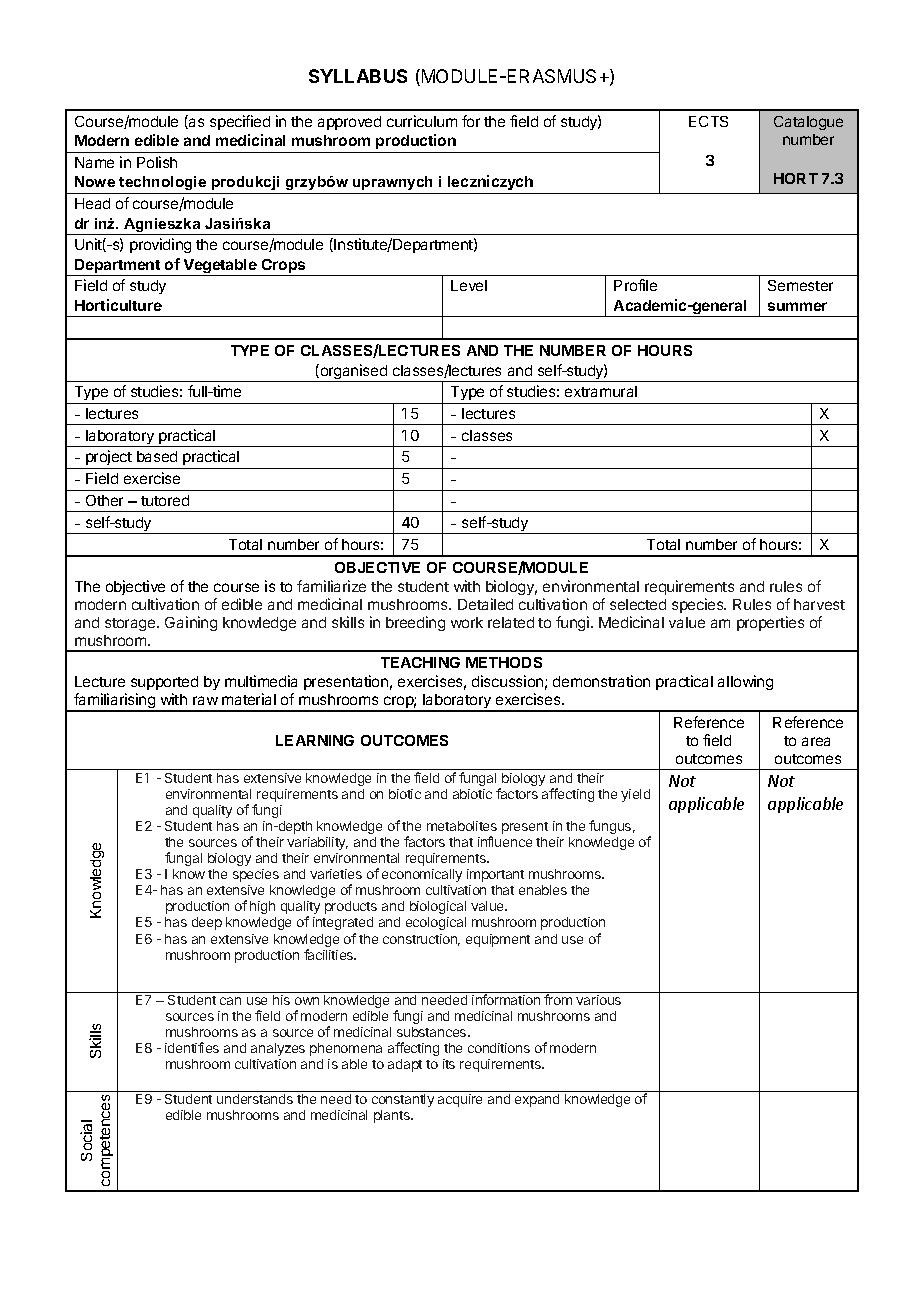 This screenshot has width=924, height=1308. I want to click on identifies, so click(192, 1047).
